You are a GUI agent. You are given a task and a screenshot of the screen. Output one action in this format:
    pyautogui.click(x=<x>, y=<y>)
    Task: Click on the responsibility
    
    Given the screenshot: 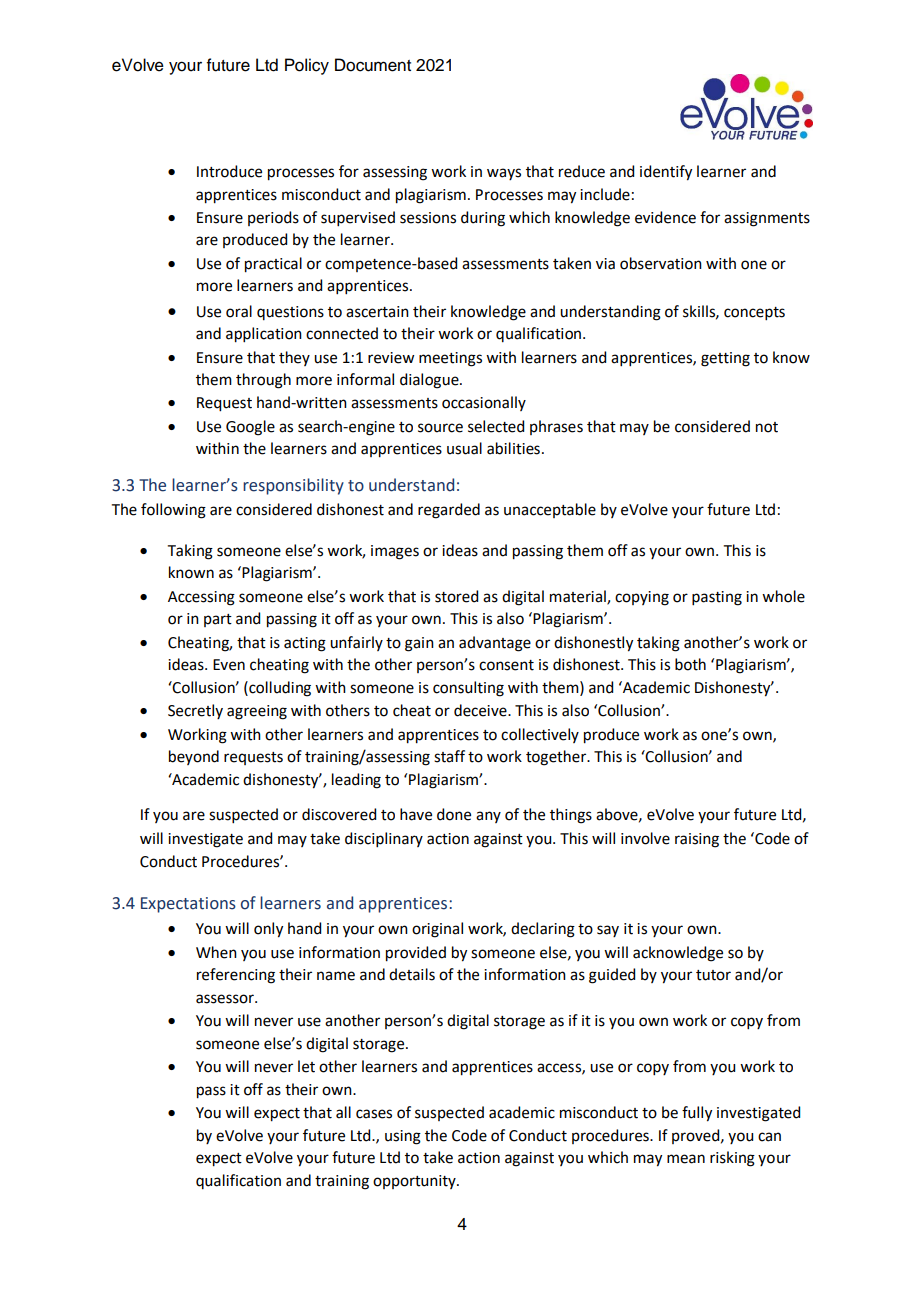 What is the action you would take?
    pyautogui.click(x=293, y=486)
